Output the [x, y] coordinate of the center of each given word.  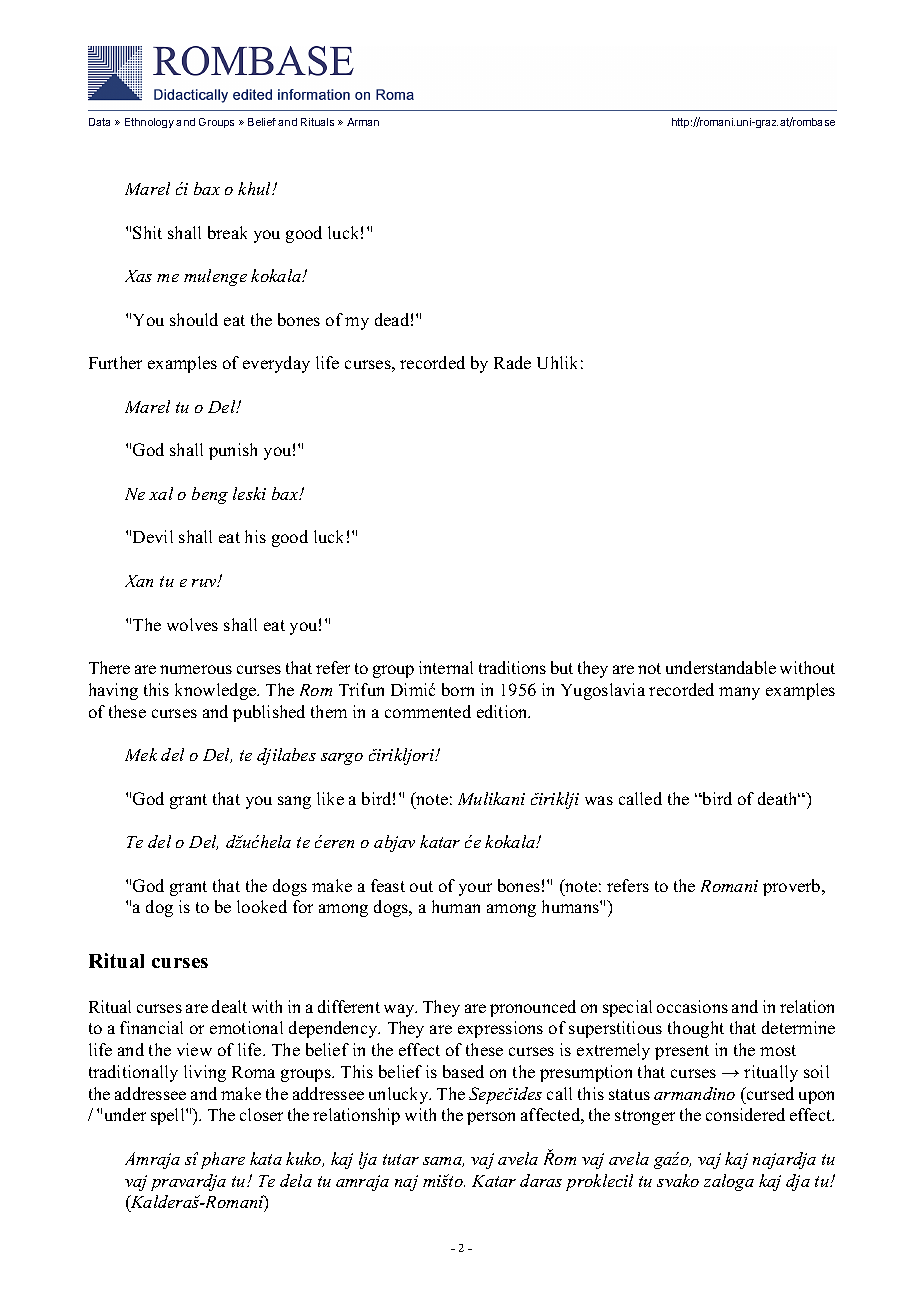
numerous [196, 669]
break [227, 232]
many [739, 693]
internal [446, 667]
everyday [276, 364]
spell [169, 1116]
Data [99, 122]
